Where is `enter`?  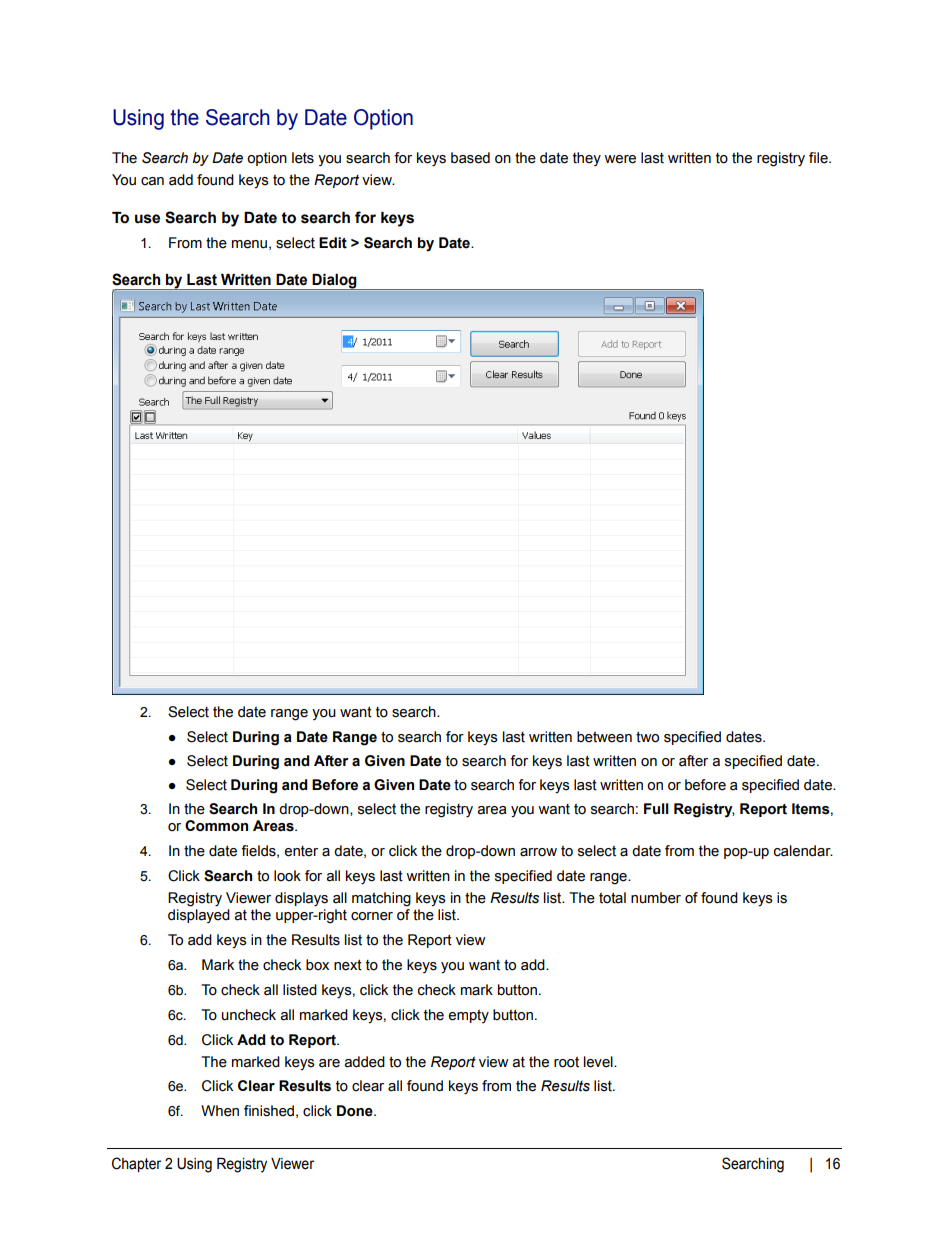
enter is located at coordinates (301, 851).
